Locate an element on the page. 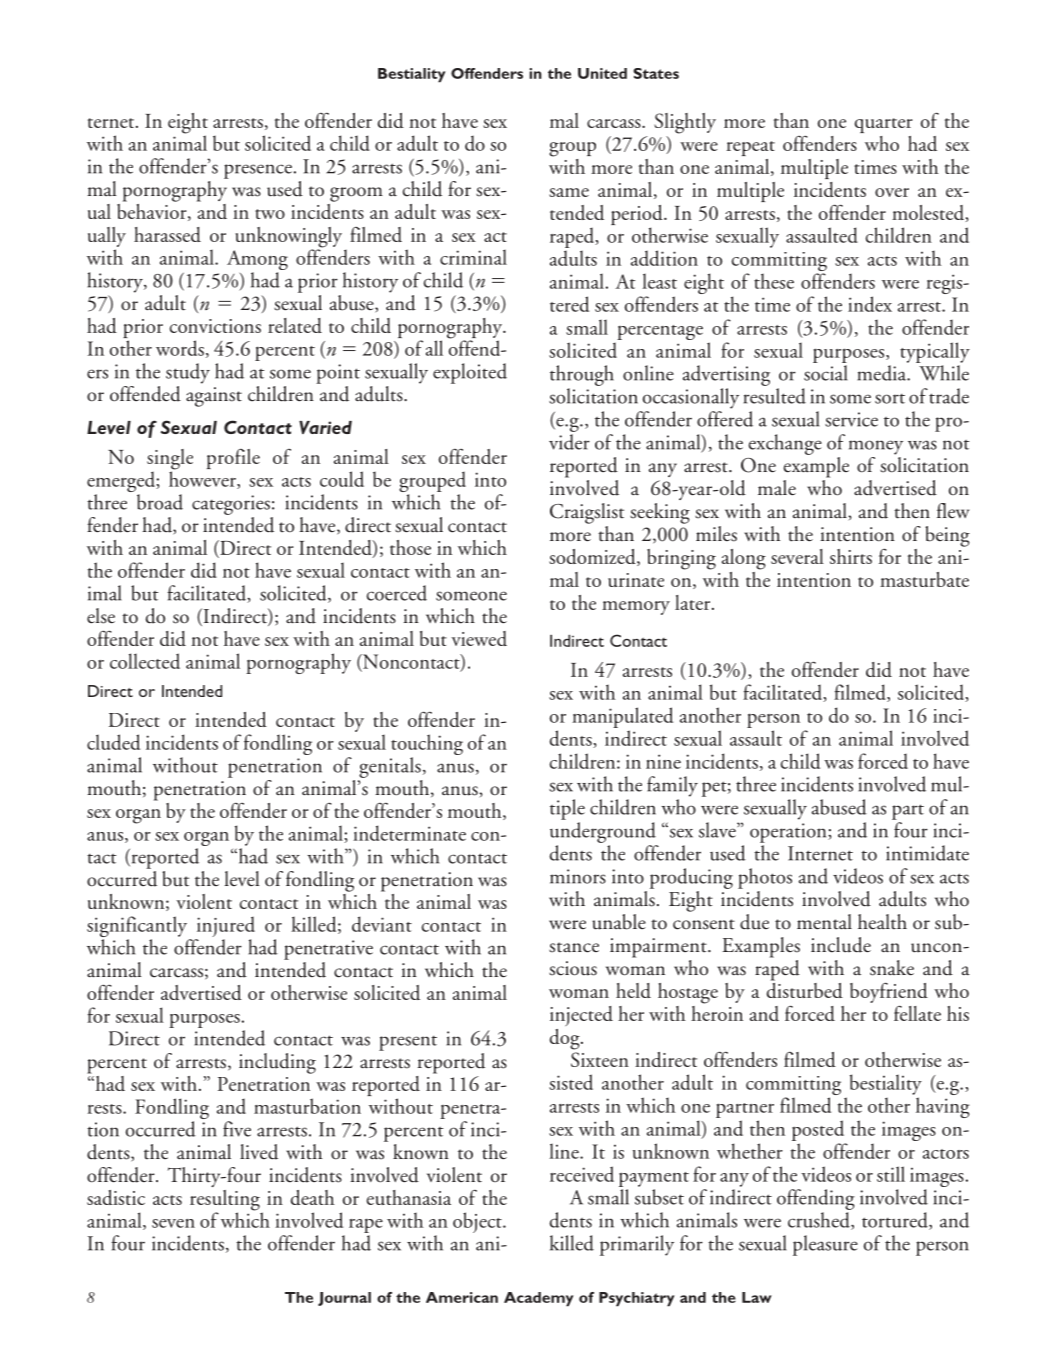 This image has width=1056, height=1371. service is located at coordinates (851, 419).
